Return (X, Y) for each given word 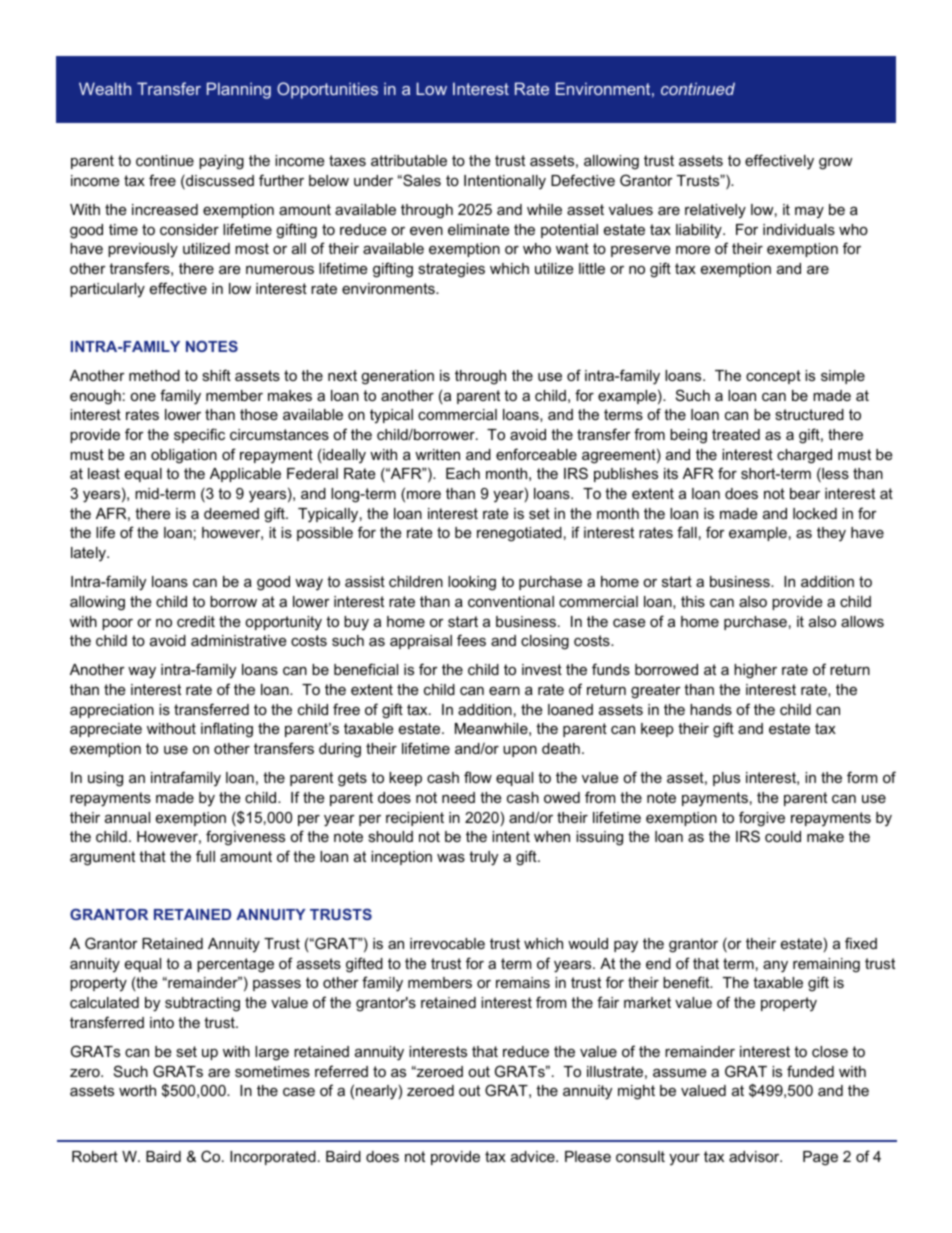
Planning (239, 90)
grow (835, 164)
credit (196, 621)
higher (755, 671)
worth (137, 1090)
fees (471, 640)
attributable (409, 160)
